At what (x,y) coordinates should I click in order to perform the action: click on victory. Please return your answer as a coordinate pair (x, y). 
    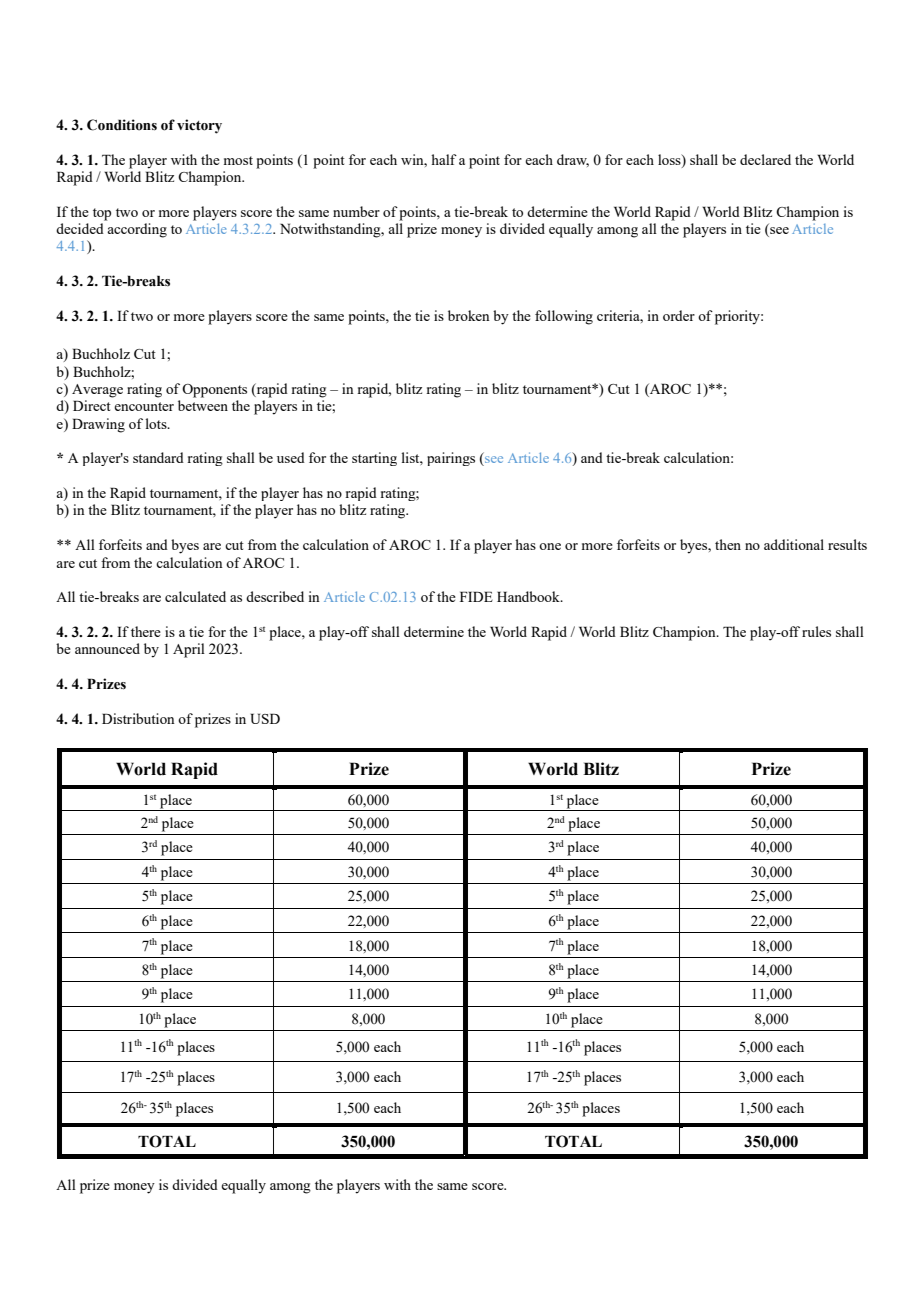
    Looking at the image, I should click on (199, 126).
